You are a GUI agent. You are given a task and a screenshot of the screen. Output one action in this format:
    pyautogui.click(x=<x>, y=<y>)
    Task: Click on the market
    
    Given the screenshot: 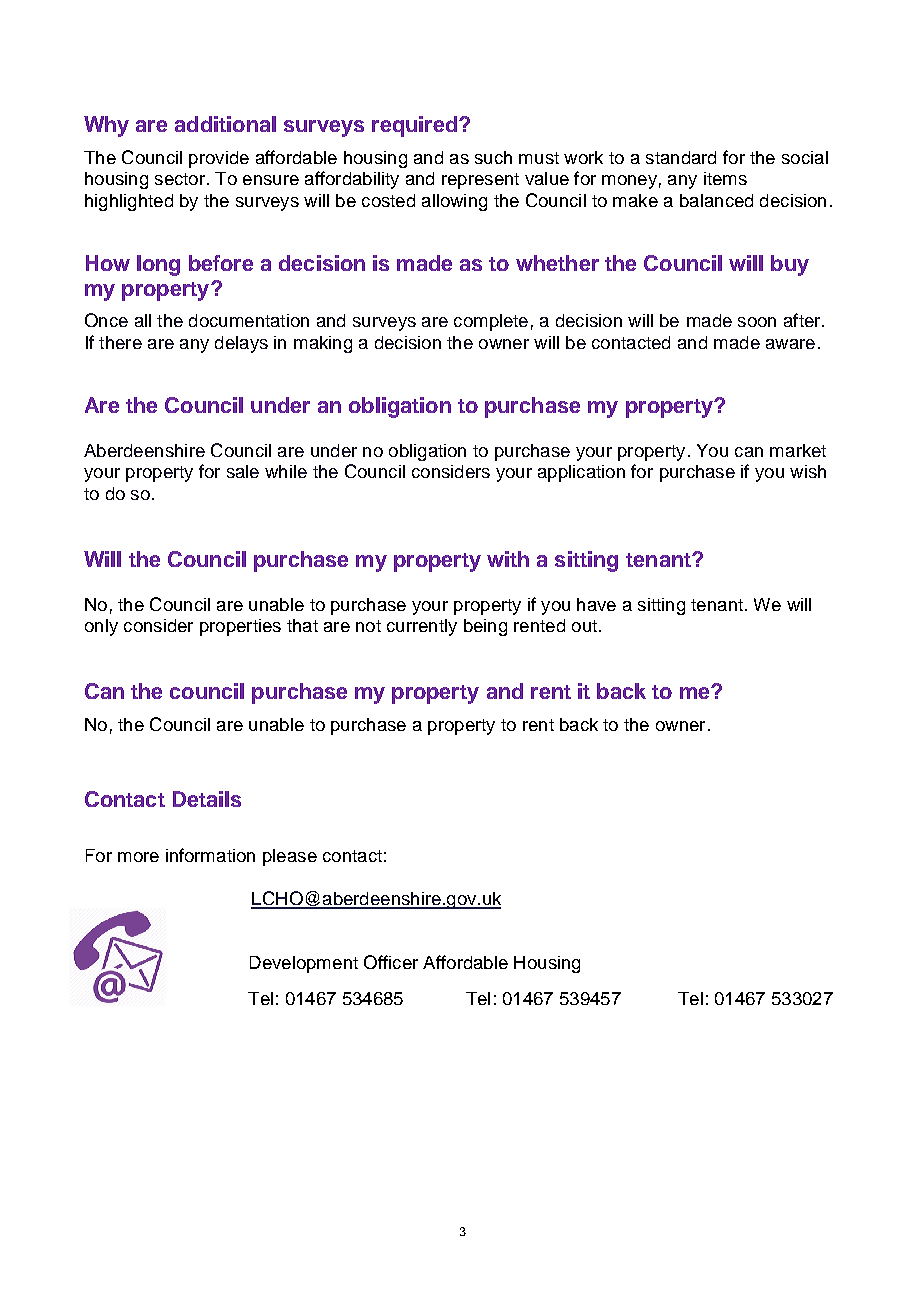 What is the action you would take?
    pyautogui.click(x=798, y=450)
